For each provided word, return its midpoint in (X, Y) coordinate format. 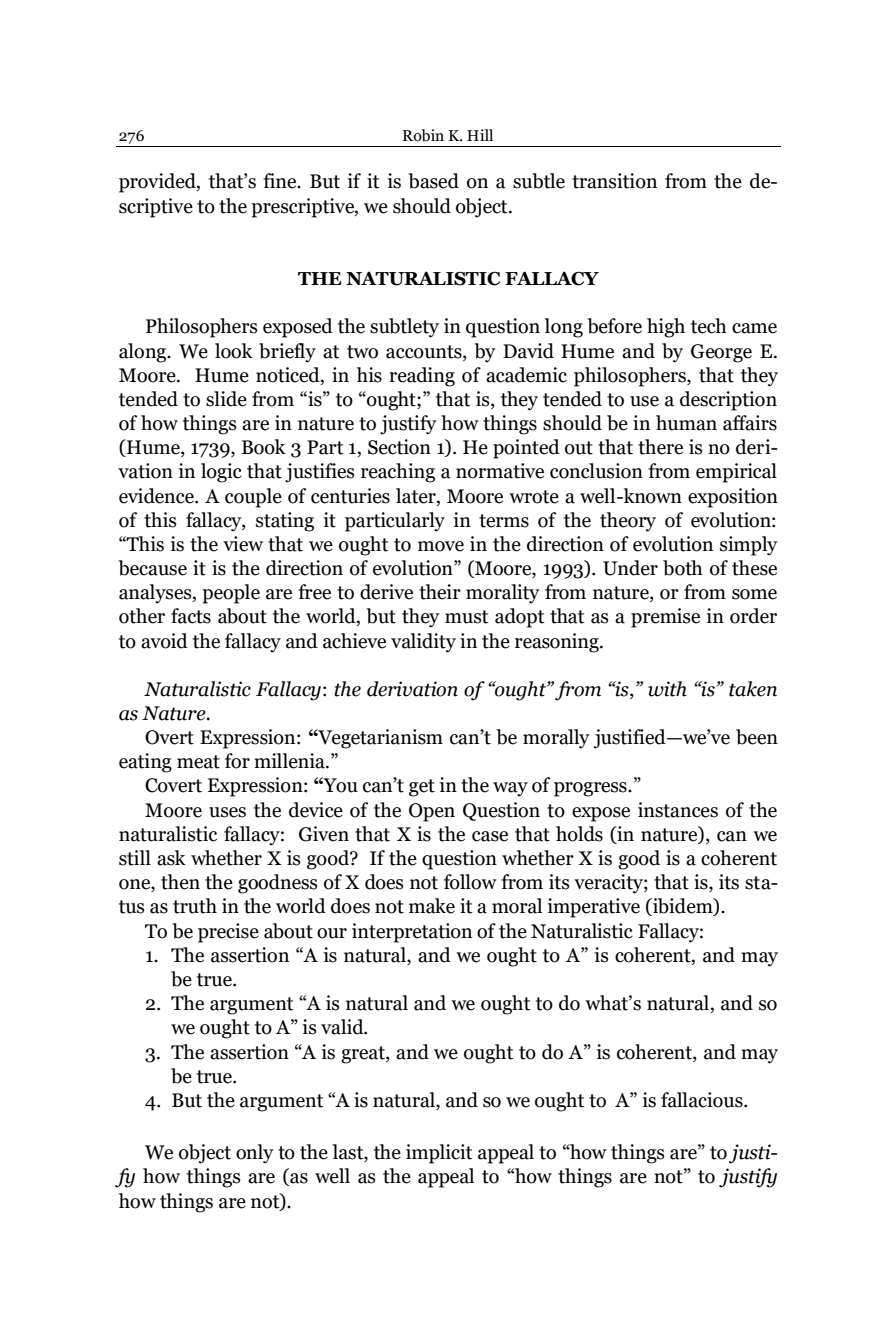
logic (221, 473)
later (417, 496)
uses (227, 812)
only (255, 1154)
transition (614, 181)
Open (432, 812)
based (433, 181)
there (660, 447)
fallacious (703, 1100)
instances (678, 810)
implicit (439, 1154)
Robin (423, 135)
